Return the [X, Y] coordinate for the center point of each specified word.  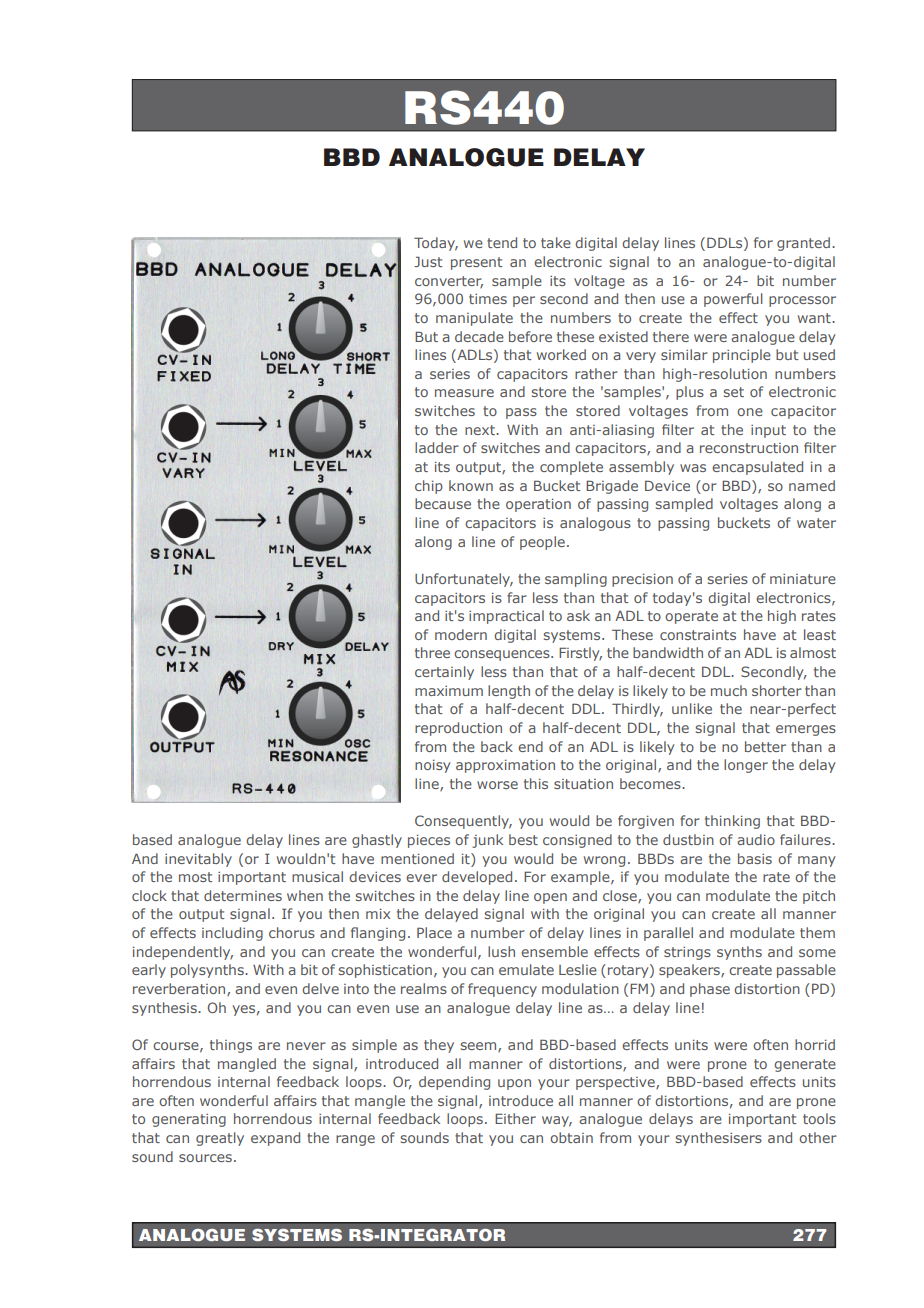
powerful [733, 300]
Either [515, 1118]
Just [428, 261]
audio [756, 839]
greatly [220, 1139]
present [477, 263]
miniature [803, 579]
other [818, 1137]
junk [487, 841]
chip [429, 487]
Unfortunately [464, 580]
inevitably [198, 860]
